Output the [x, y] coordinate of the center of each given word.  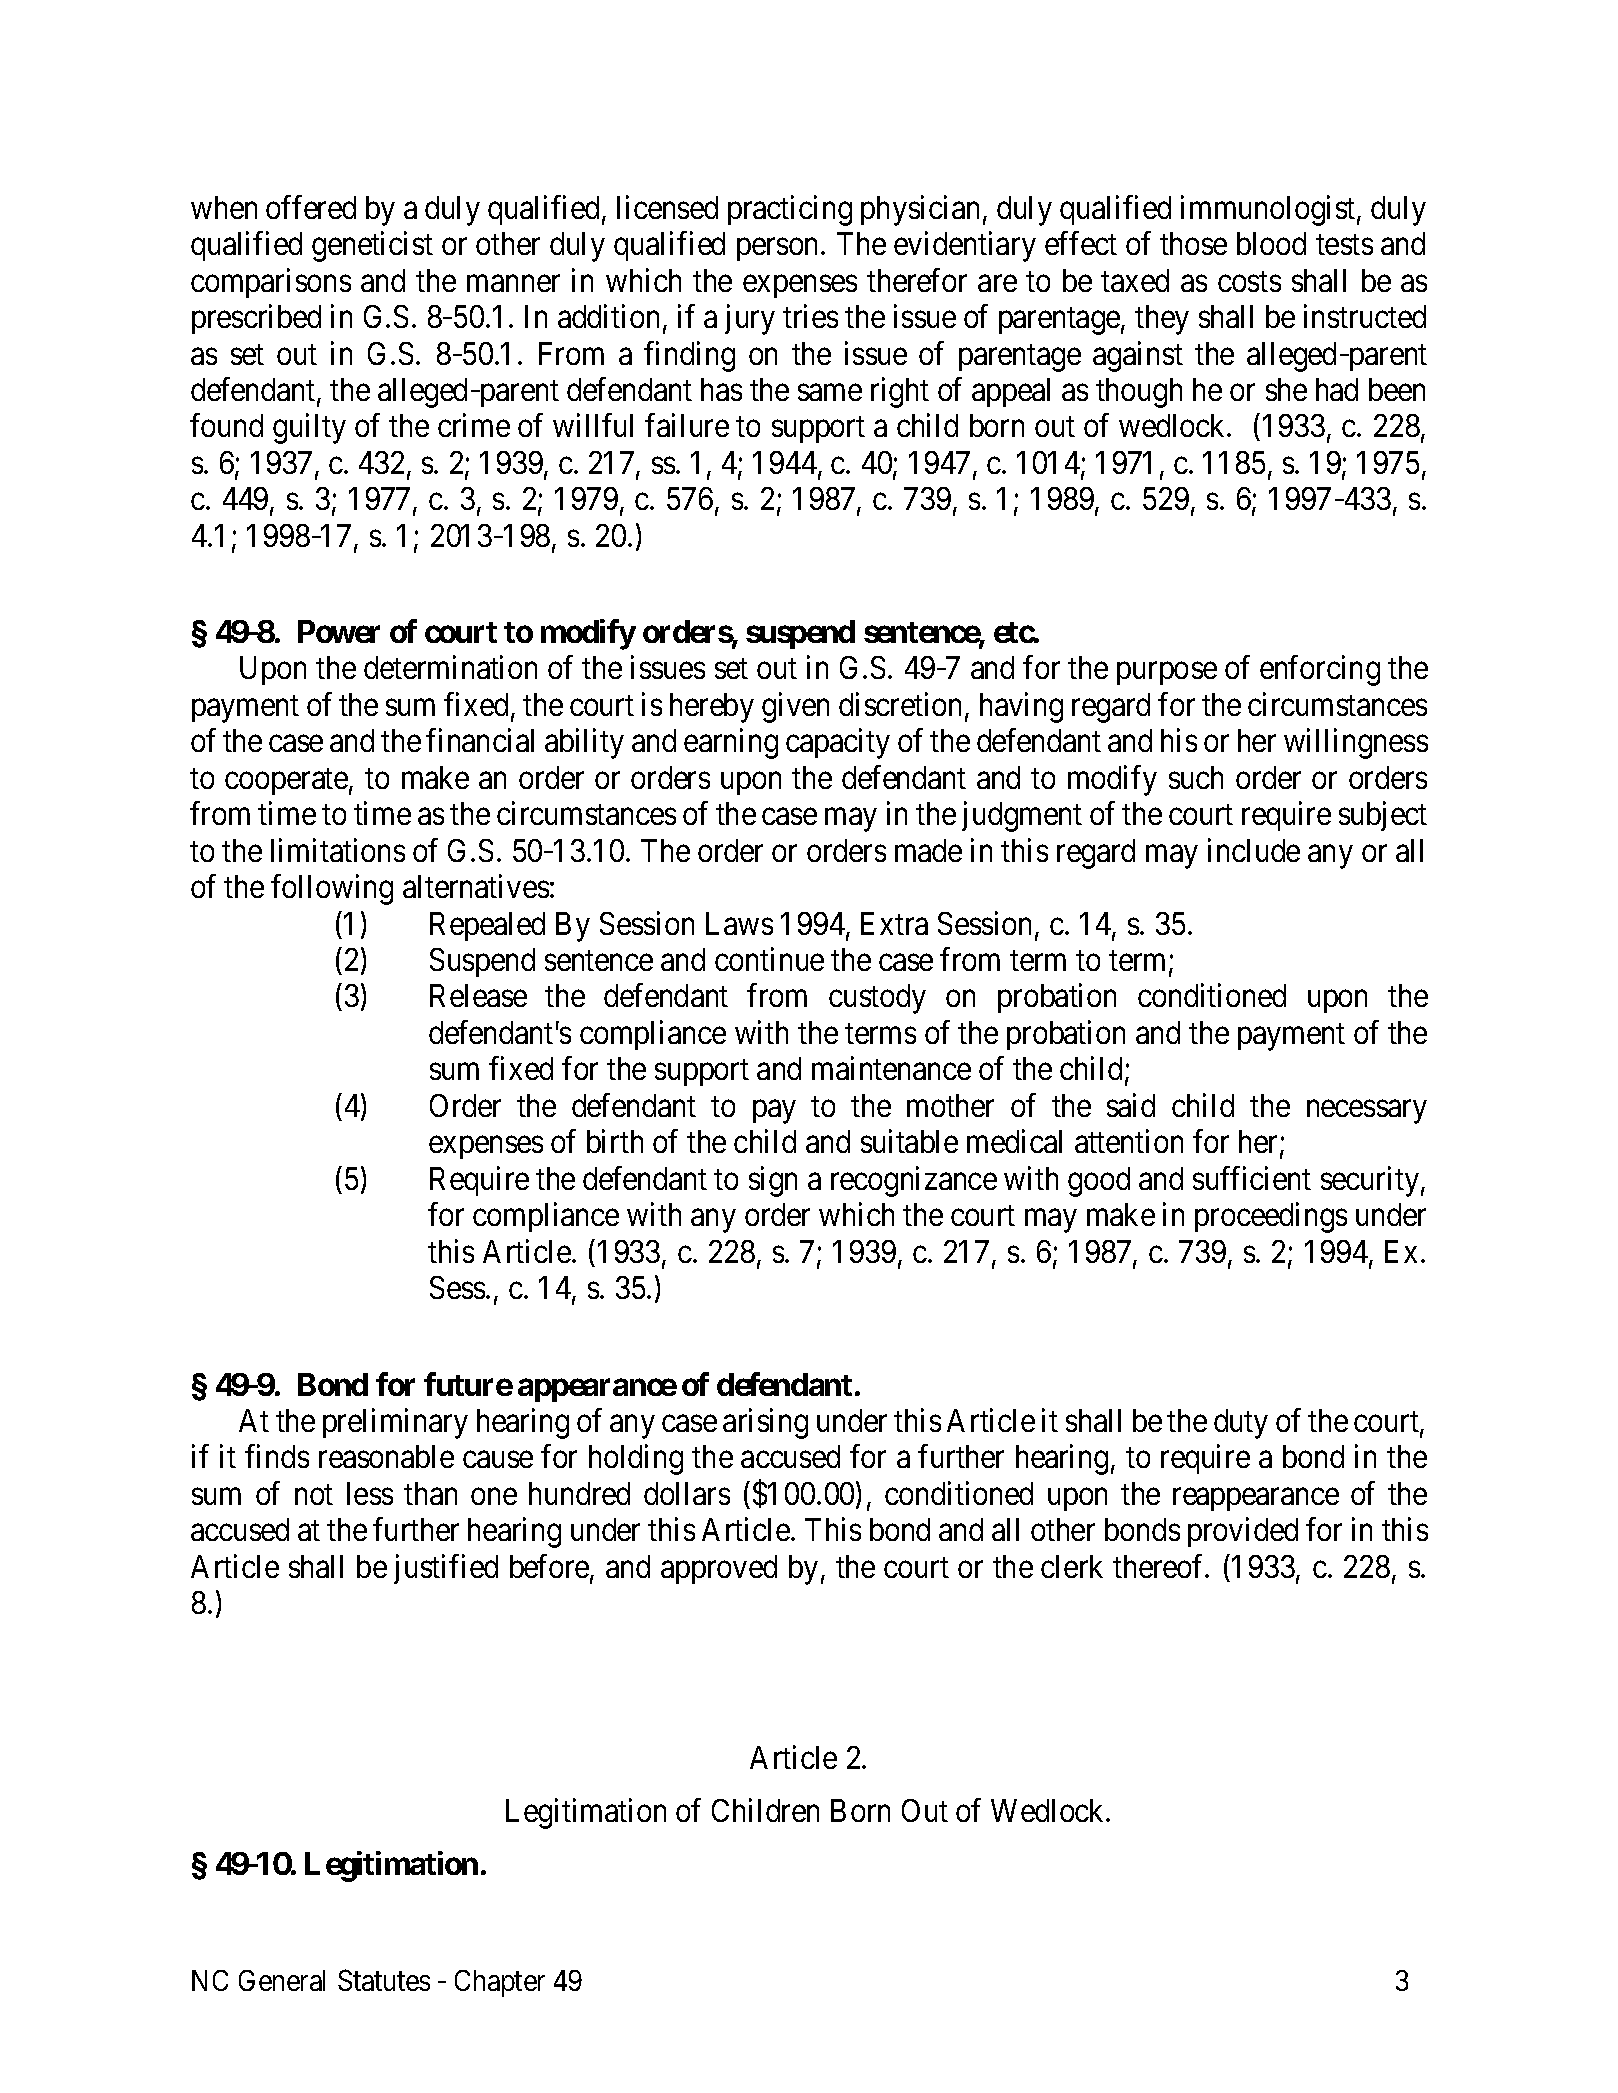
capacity [838, 744]
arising [765, 1423]
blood [1271, 243]
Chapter [500, 1983]
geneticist [372, 247]
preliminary [395, 1423]
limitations [338, 850]
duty [1241, 1424]
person [779, 250]
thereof [1160, 1566]
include [1254, 850]
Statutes [384, 1980]
